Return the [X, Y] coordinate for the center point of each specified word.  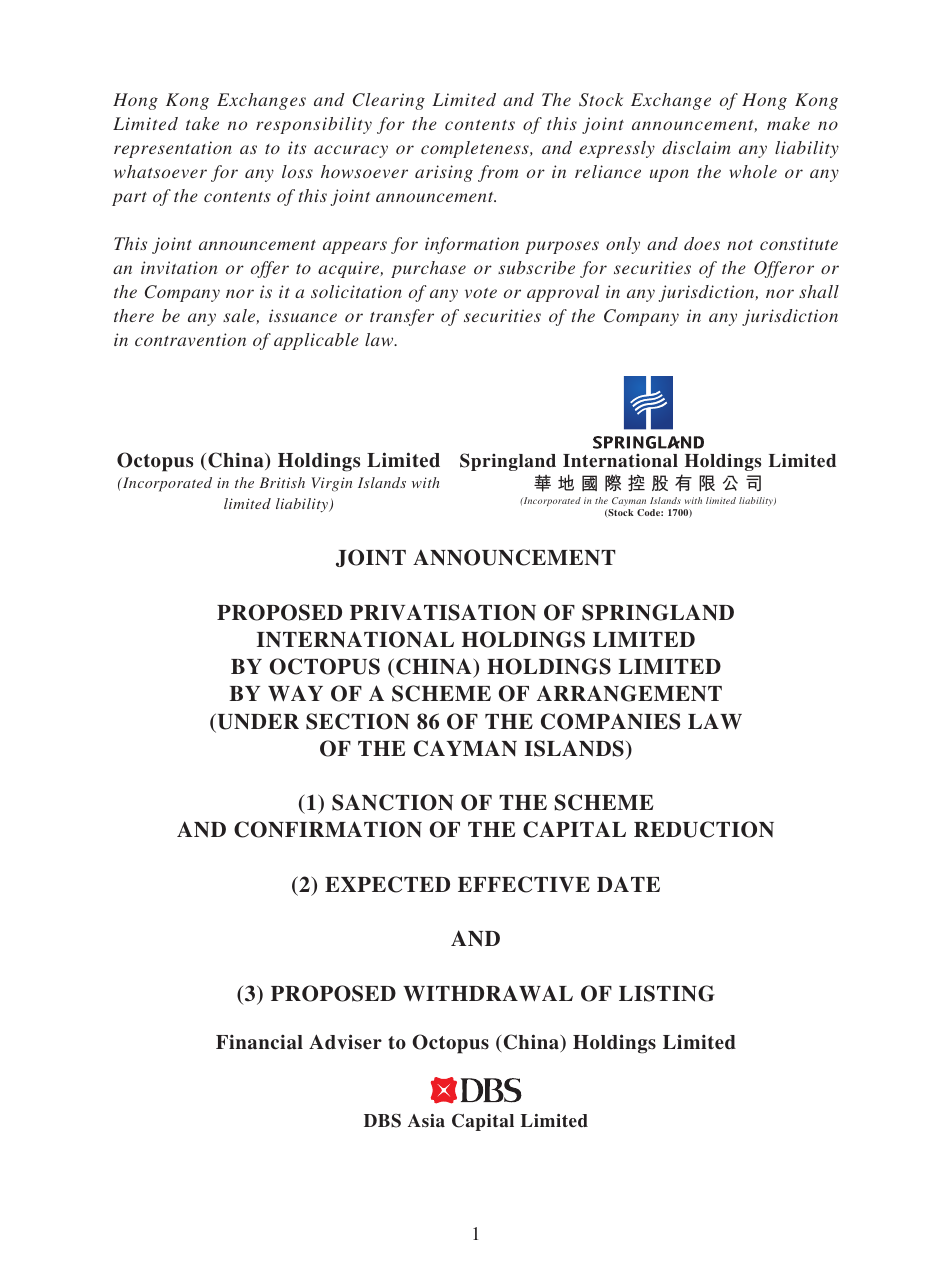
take [202, 123]
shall [819, 291]
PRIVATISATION [443, 612]
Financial [259, 1042]
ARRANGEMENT [629, 693]
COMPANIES [610, 721]
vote [481, 293]
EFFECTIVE [524, 884]
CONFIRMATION [328, 829]
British [282, 482]
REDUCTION [704, 829]
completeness [476, 149]
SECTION [357, 721]
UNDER [257, 722]
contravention [190, 339]
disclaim [696, 147]
